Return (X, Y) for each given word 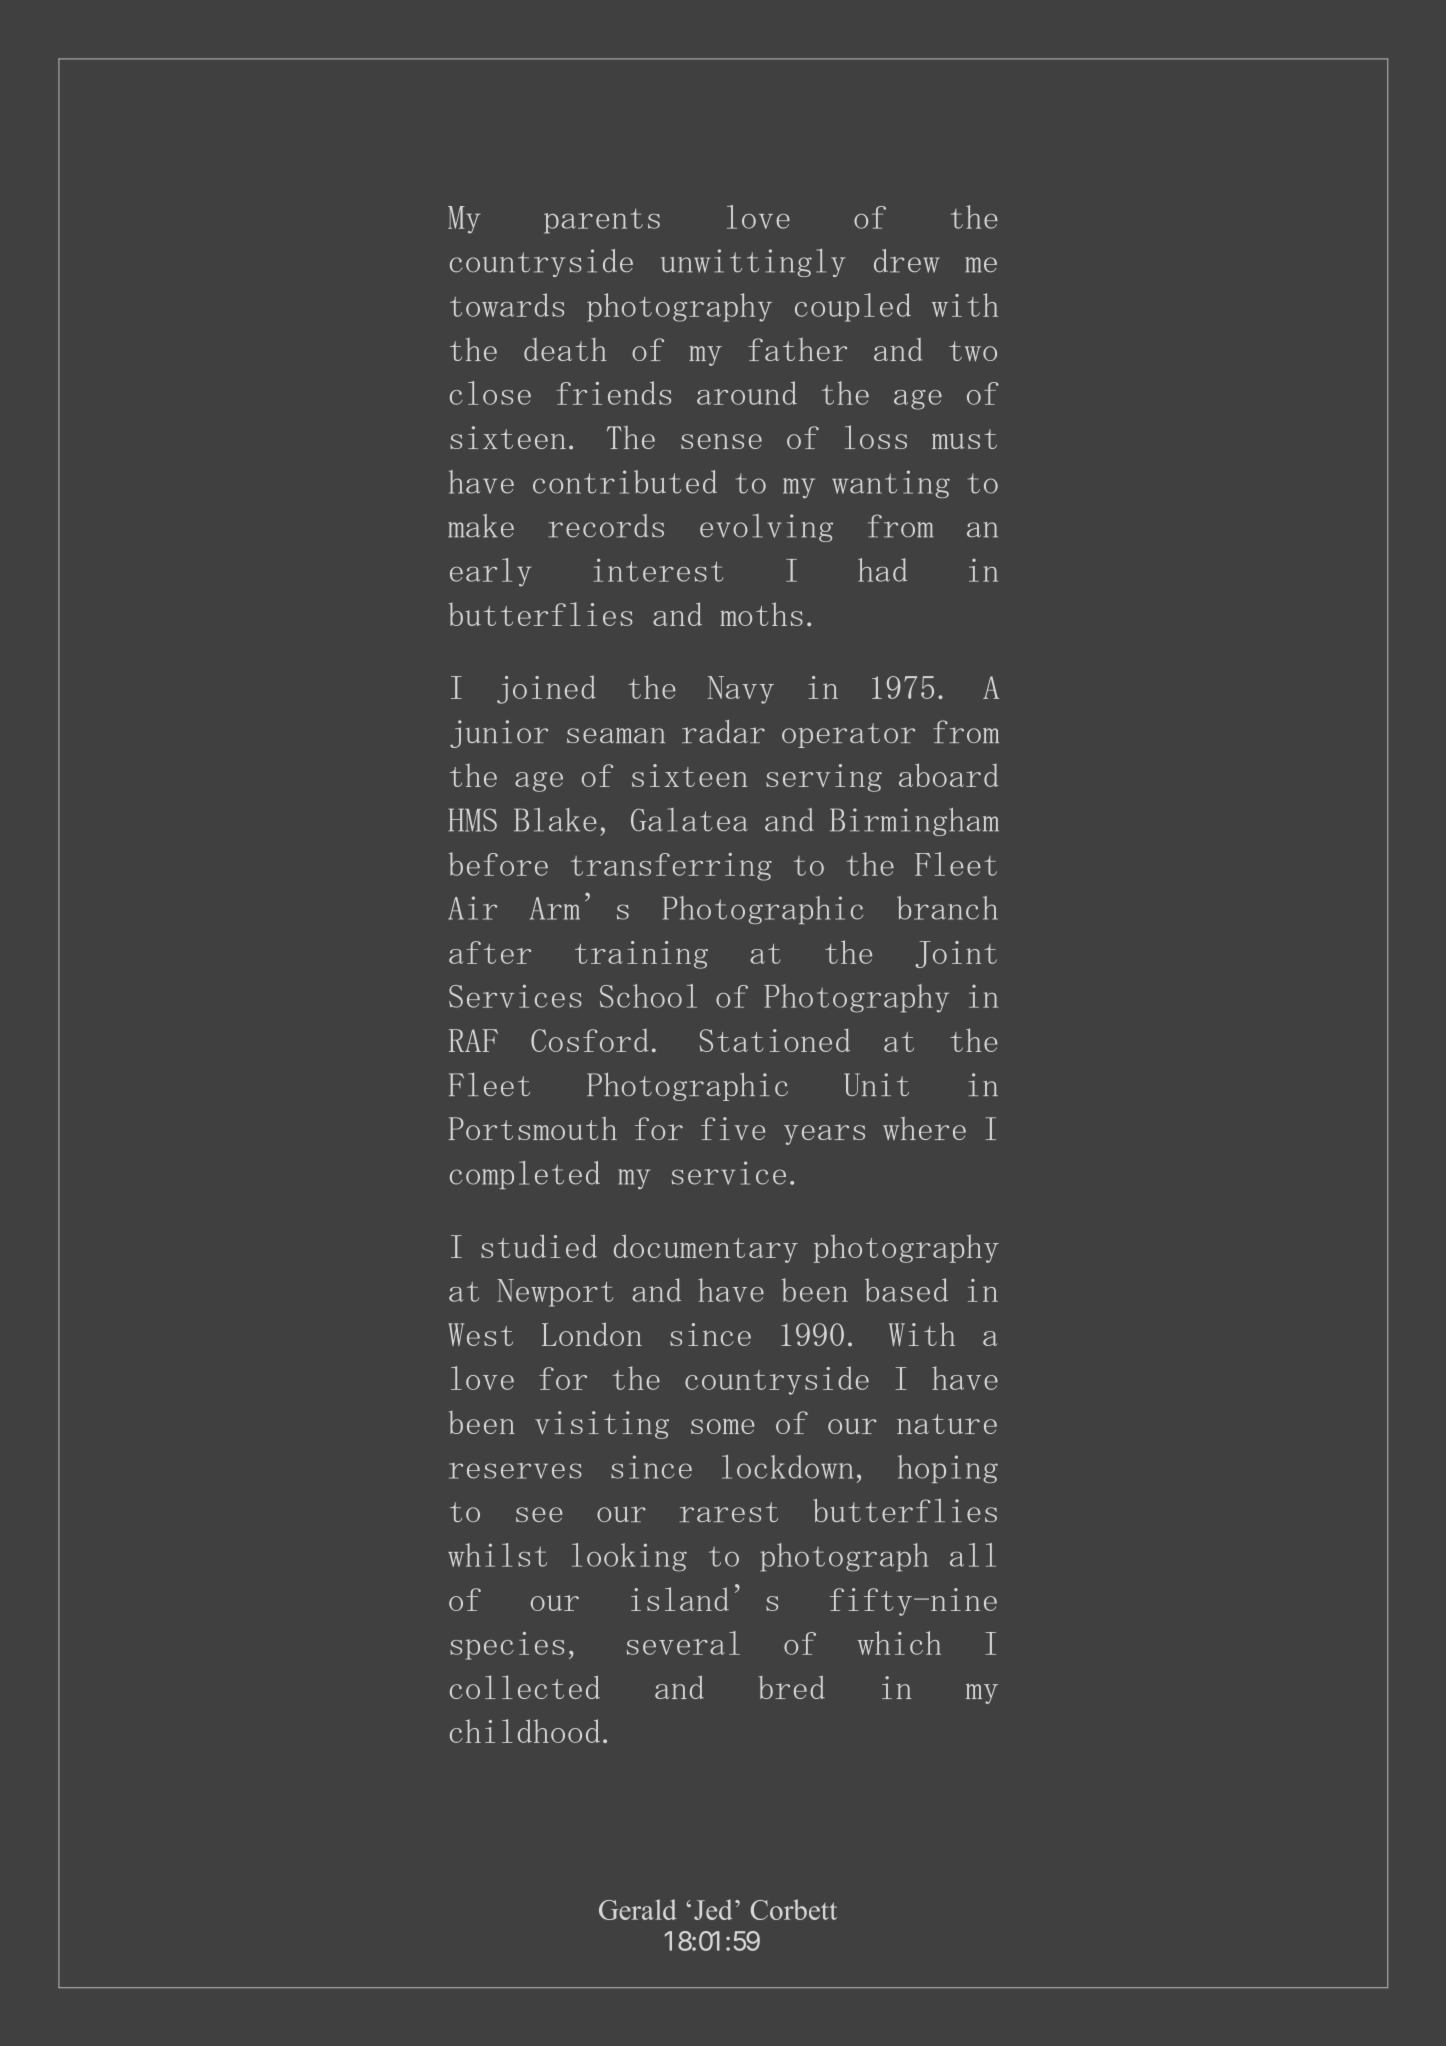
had (882, 570)
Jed (713, 1909)
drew (906, 261)
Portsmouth (532, 1128)
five (733, 1129)
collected (525, 1687)
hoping (948, 1469)
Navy (740, 690)
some (723, 1426)
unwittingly (753, 263)
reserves (515, 1471)
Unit (876, 1084)
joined (546, 689)
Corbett (794, 1909)
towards (507, 305)
